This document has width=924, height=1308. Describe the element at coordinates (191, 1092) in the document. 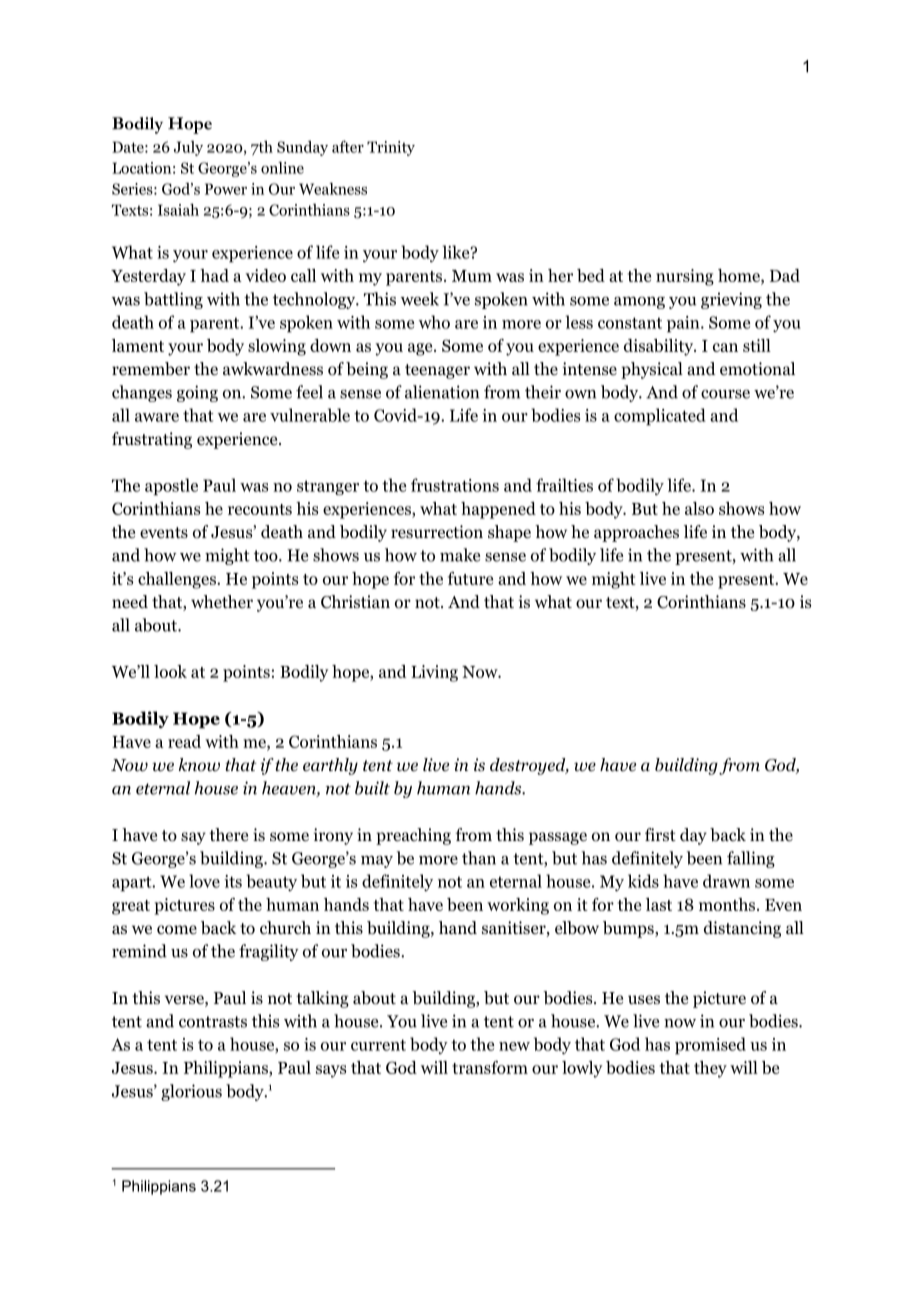

I see `glorious` at that location.
